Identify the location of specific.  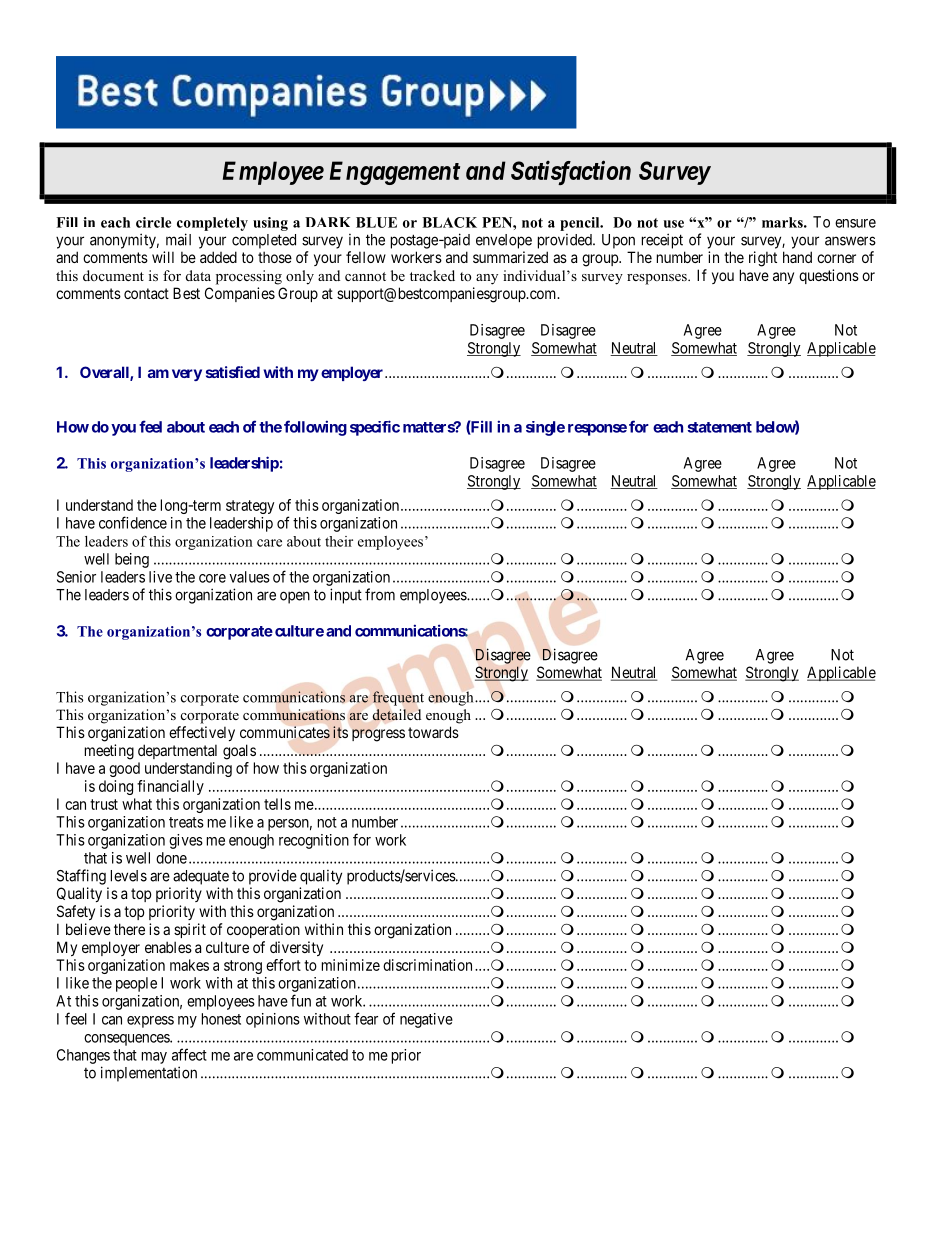
(375, 428).
